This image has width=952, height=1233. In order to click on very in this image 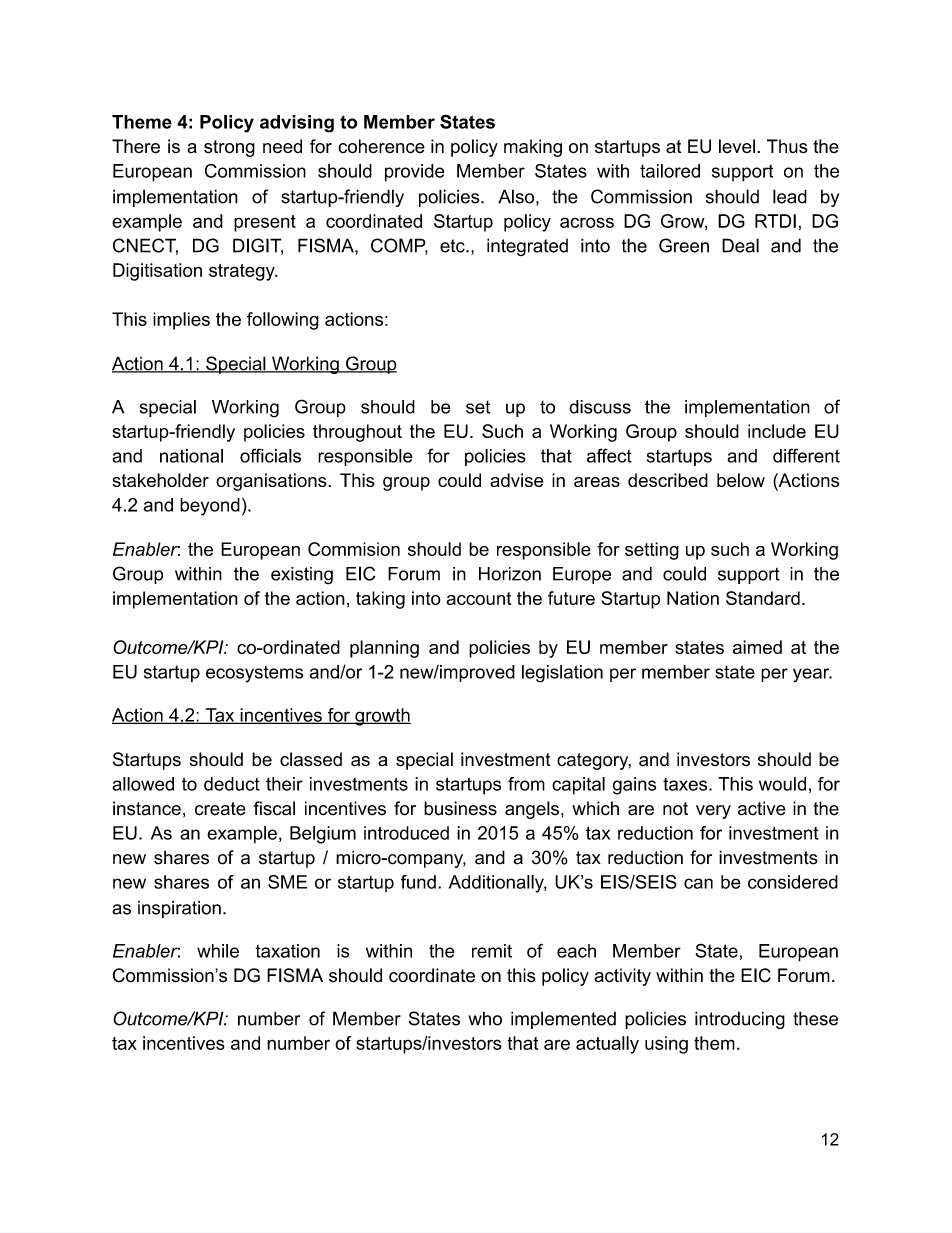, I will do `click(713, 812)`.
